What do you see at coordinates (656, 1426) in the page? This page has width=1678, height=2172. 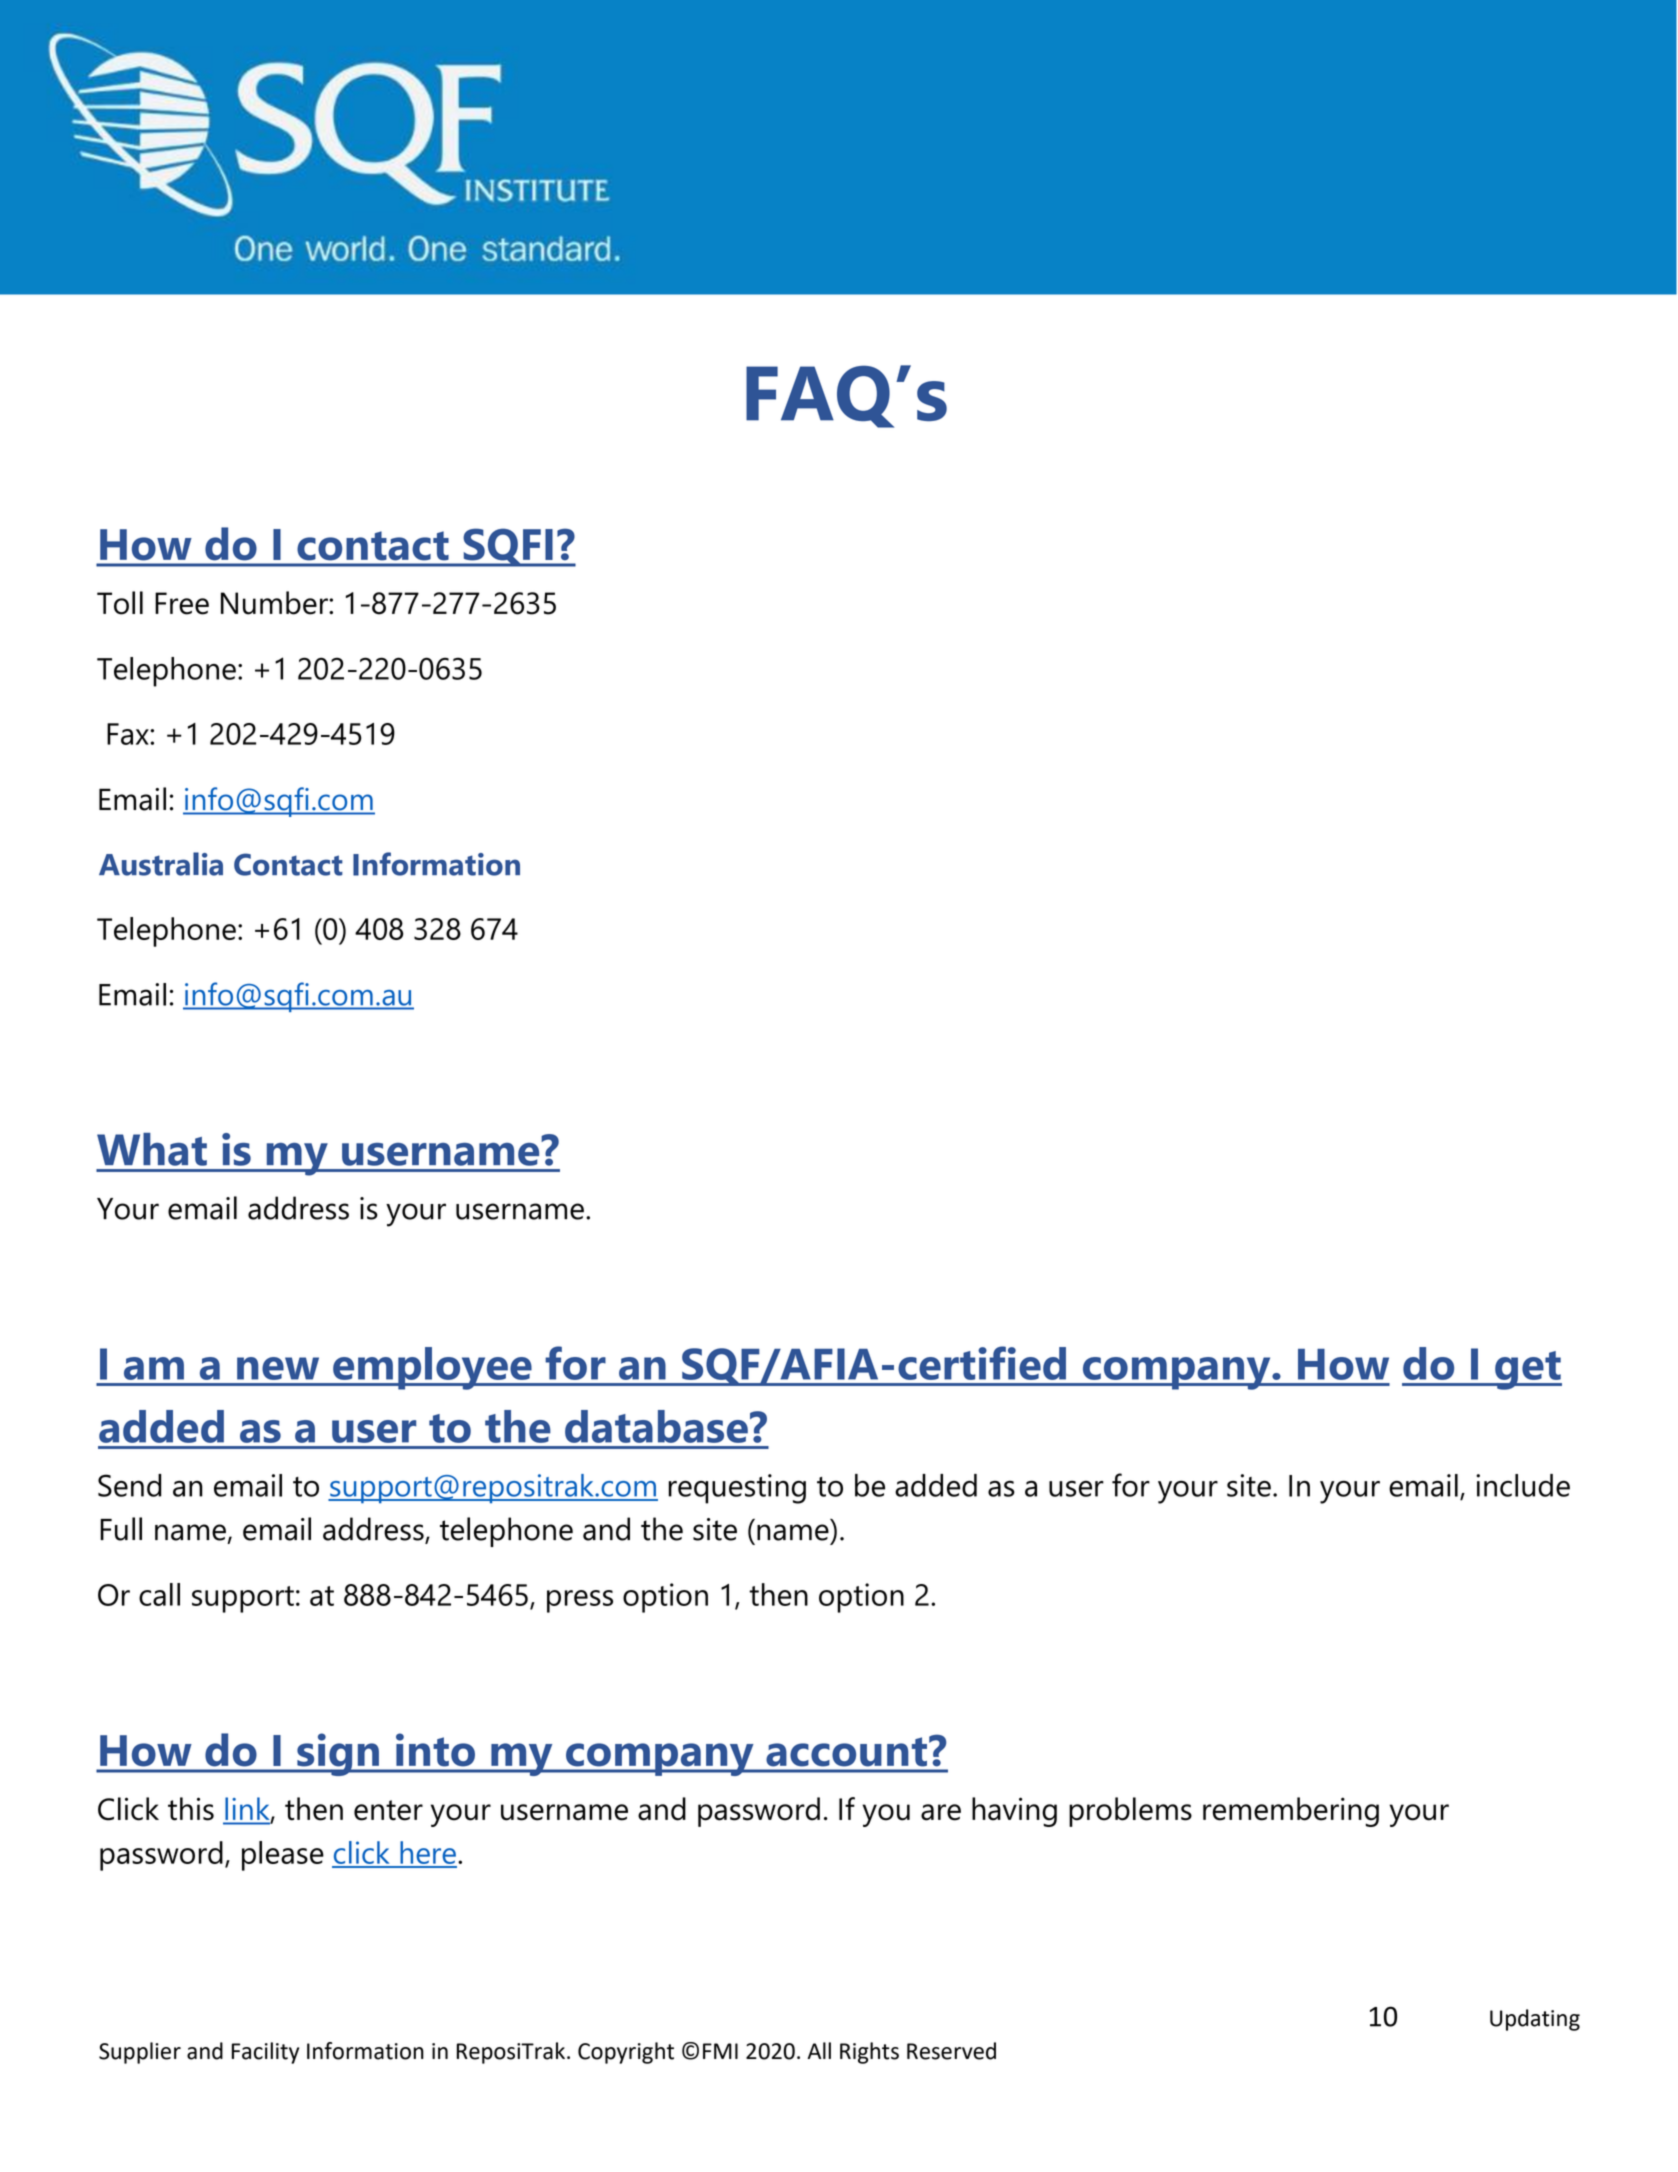 I see `database` at bounding box center [656, 1426].
